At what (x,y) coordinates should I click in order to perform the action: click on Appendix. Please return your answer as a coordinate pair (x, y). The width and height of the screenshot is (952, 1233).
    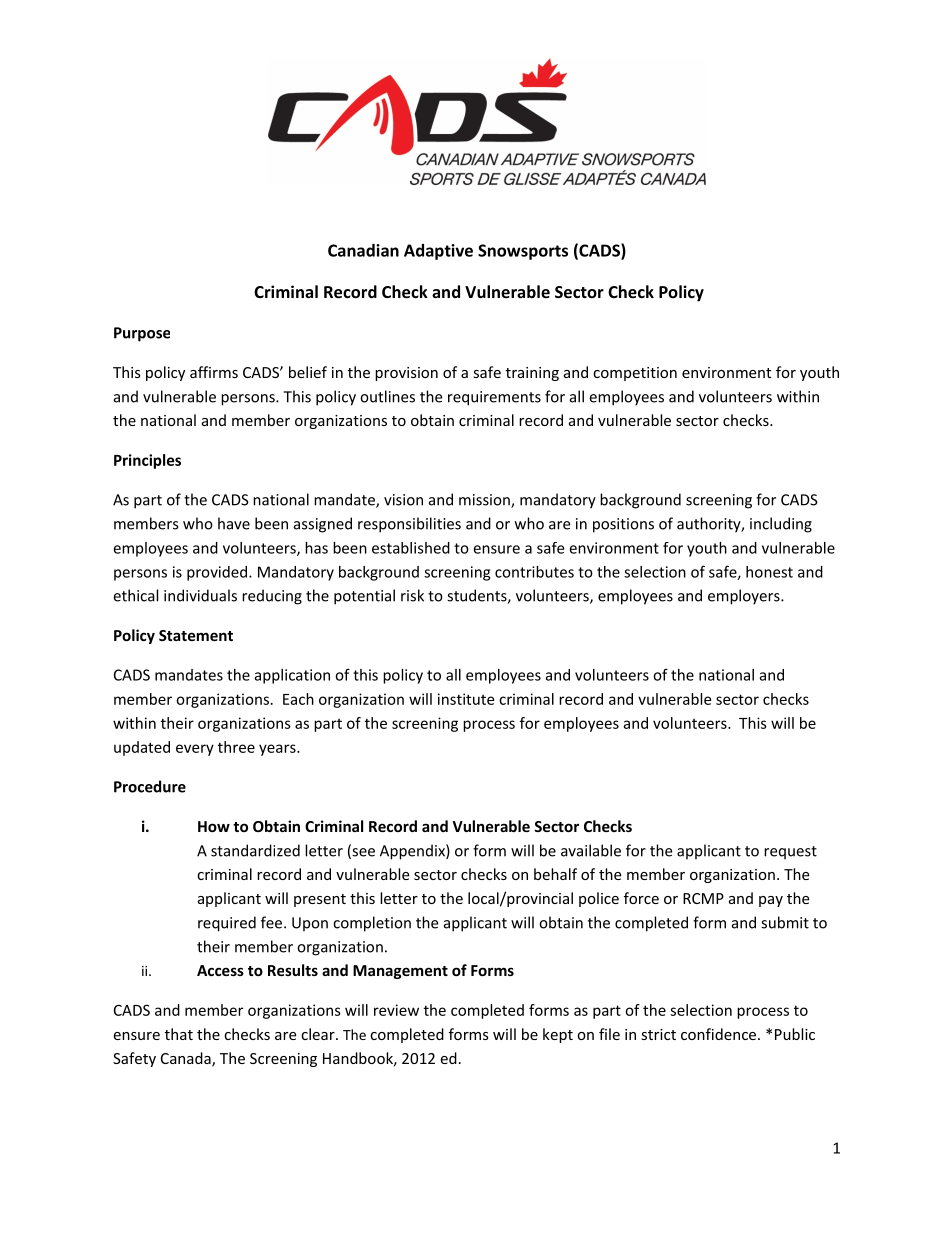
    Looking at the image, I should click on (413, 852).
